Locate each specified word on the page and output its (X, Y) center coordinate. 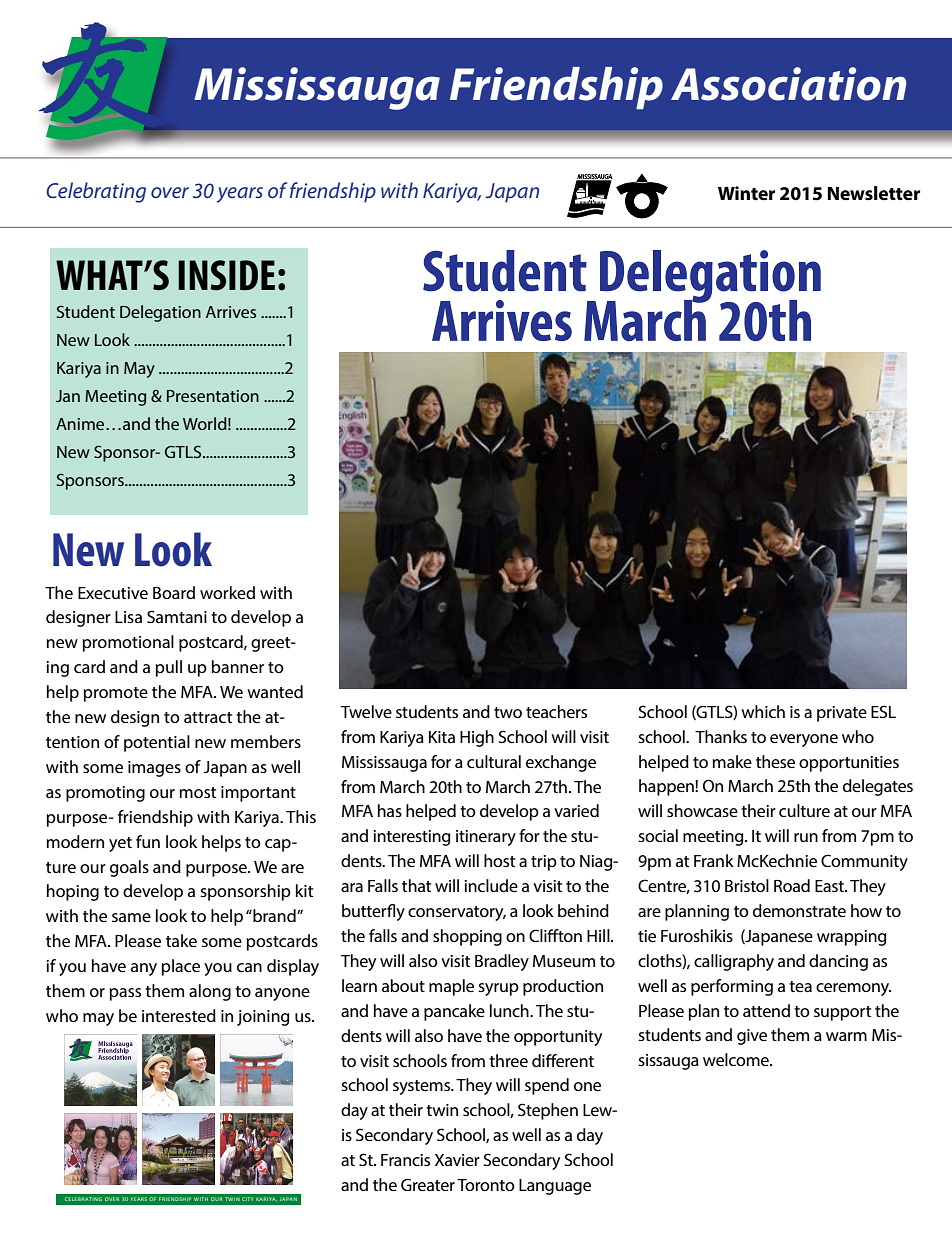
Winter (746, 193)
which (763, 711)
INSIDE (226, 275)
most (198, 792)
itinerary (486, 838)
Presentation (213, 396)
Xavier (457, 1160)
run (806, 837)
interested (179, 1015)
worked (227, 592)
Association (788, 84)
